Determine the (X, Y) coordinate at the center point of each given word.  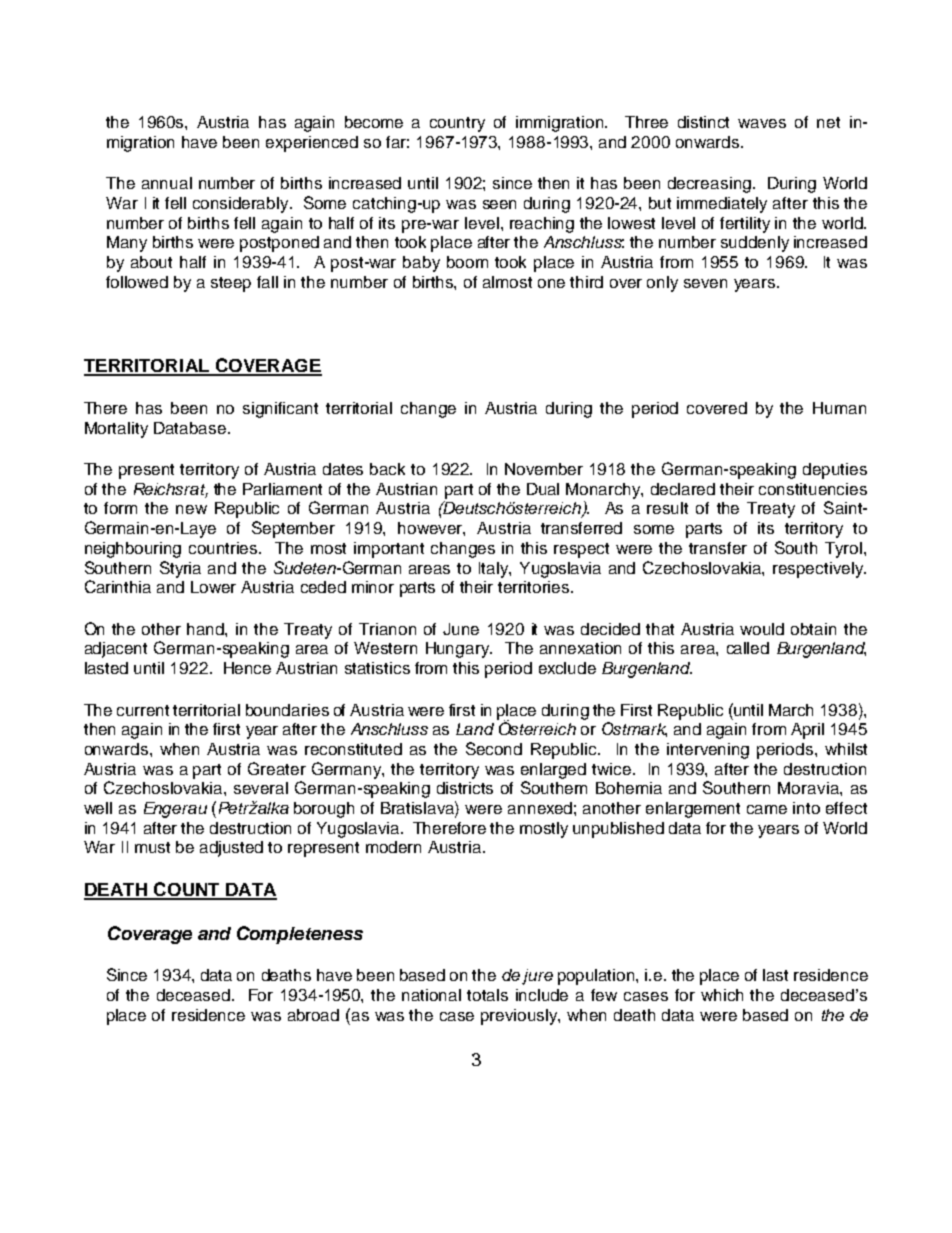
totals (487, 995)
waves (762, 123)
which (722, 995)
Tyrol (843, 550)
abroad (313, 1015)
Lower (213, 587)
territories (535, 587)
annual (167, 183)
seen (499, 204)
